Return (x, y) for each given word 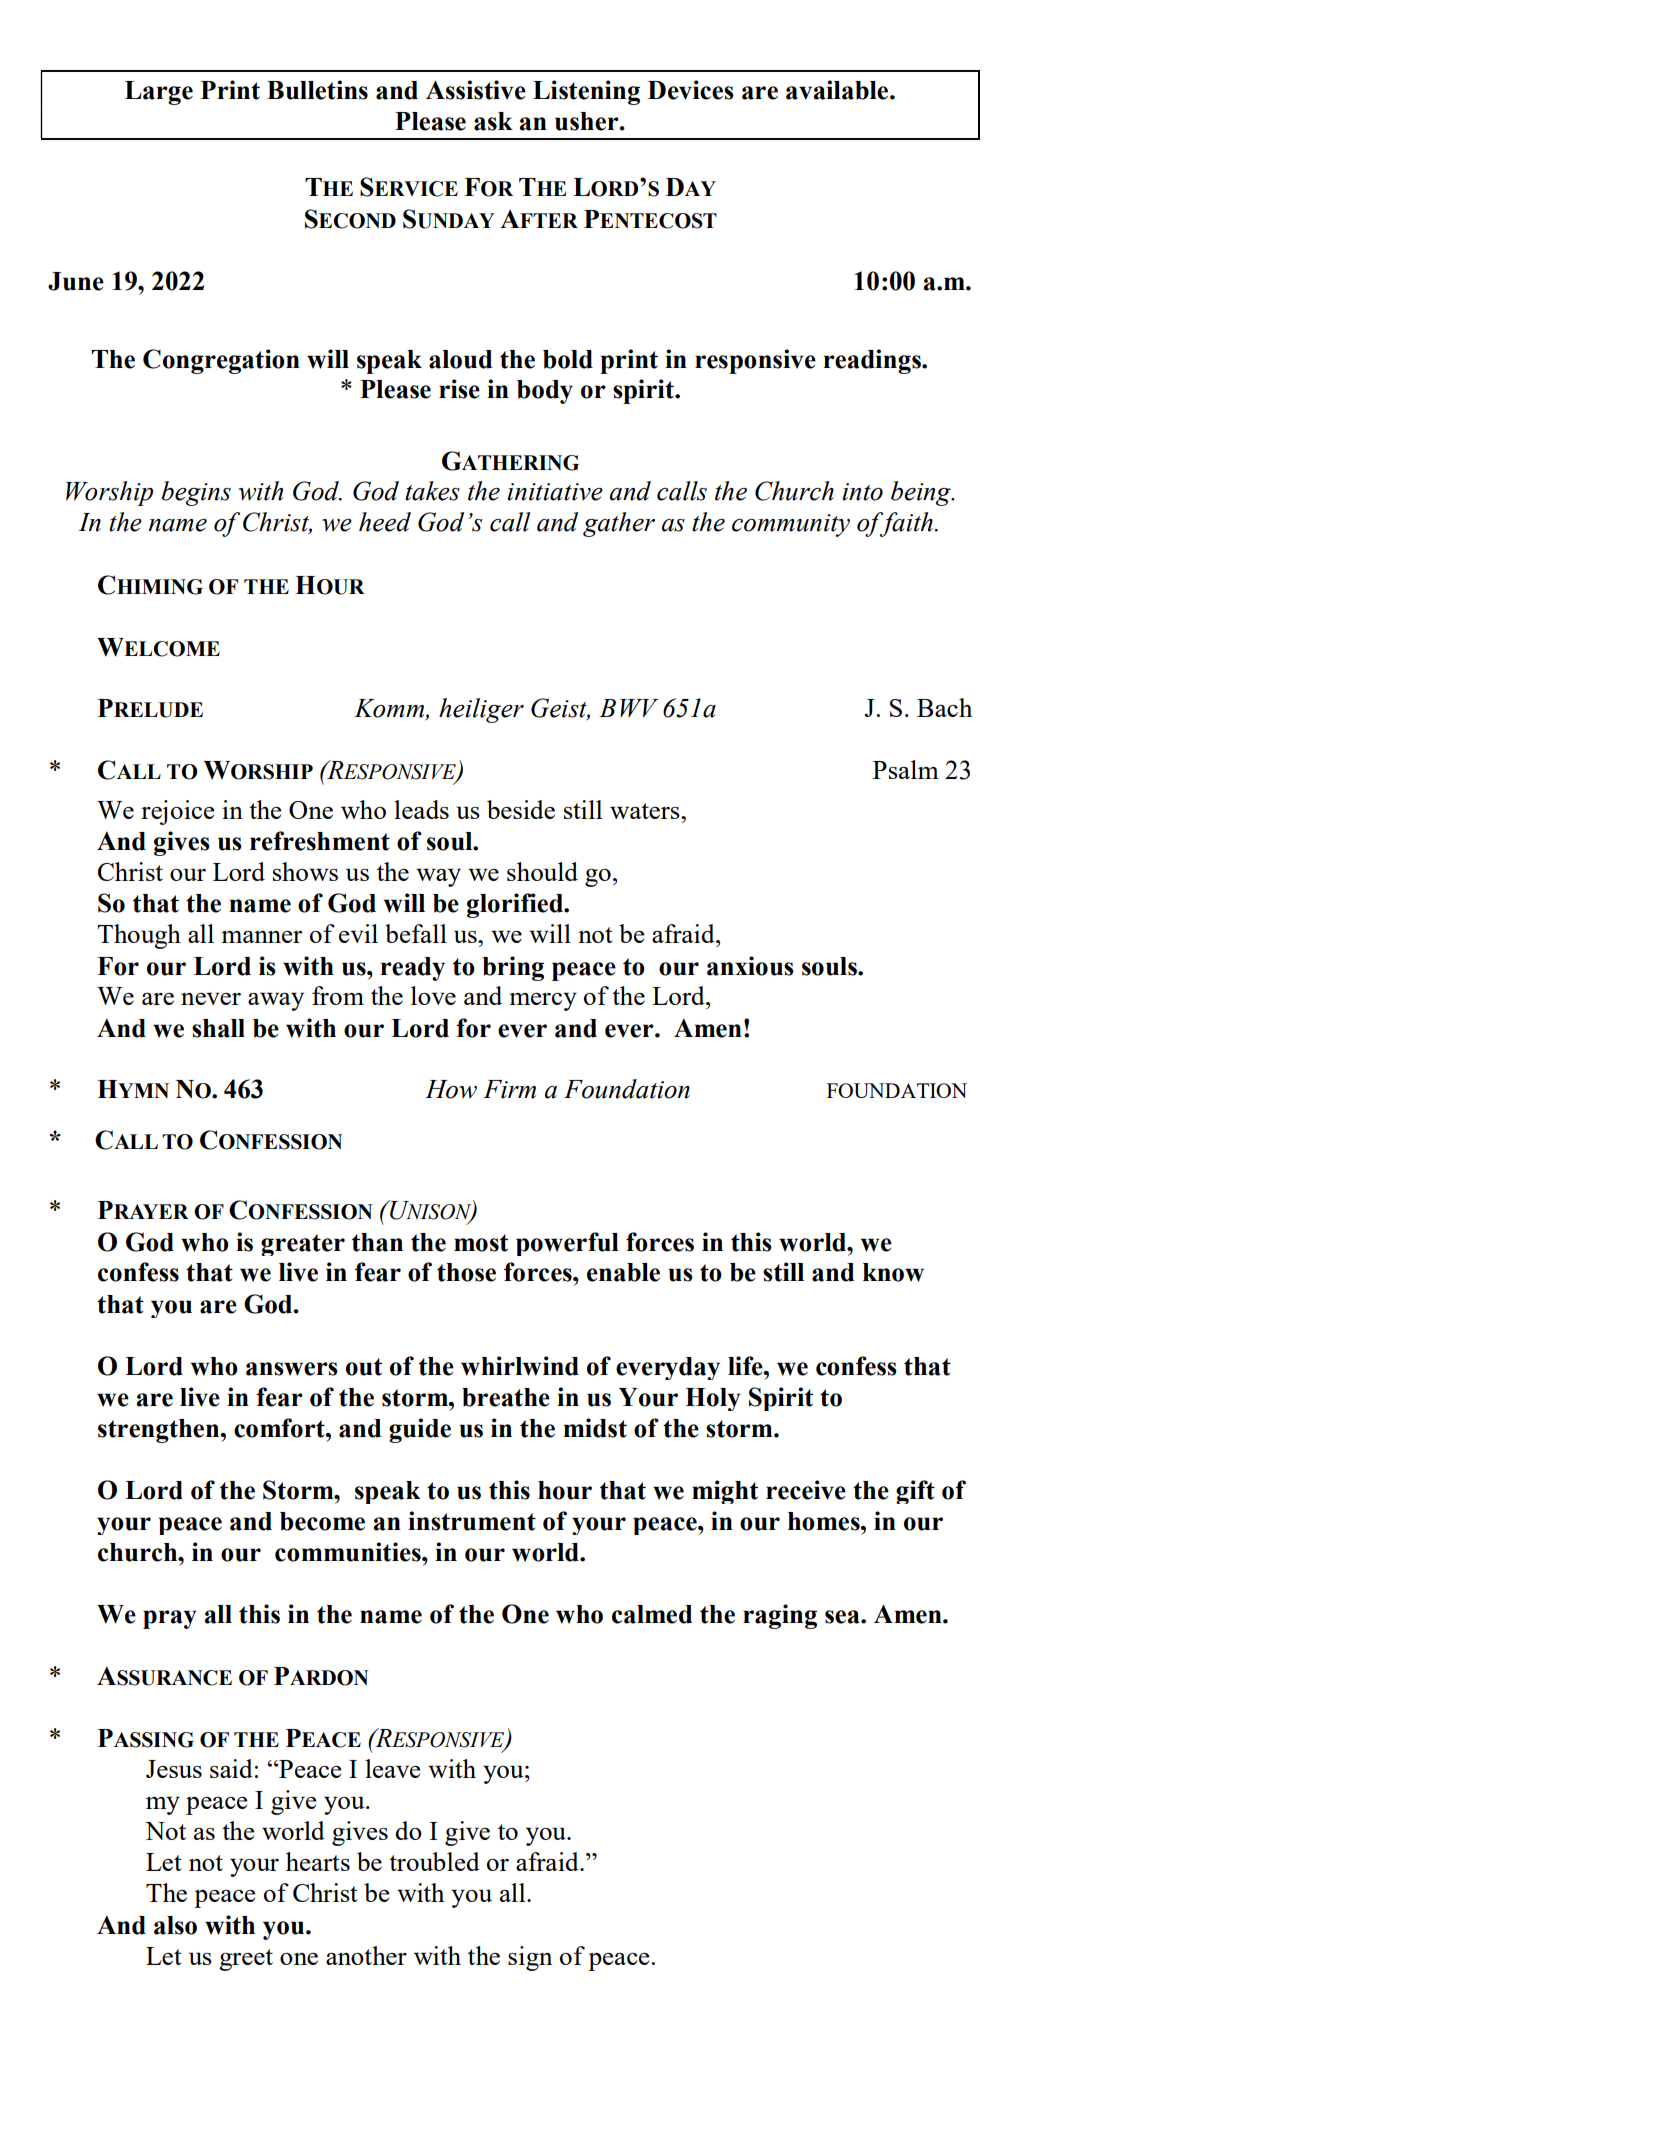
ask (493, 121)
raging (780, 1616)
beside (521, 809)
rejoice (177, 812)
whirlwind (520, 1366)
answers (292, 1369)
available (838, 90)
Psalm (906, 769)
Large (159, 93)
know (893, 1272)
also (175, 1925)
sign (530, 1958)
